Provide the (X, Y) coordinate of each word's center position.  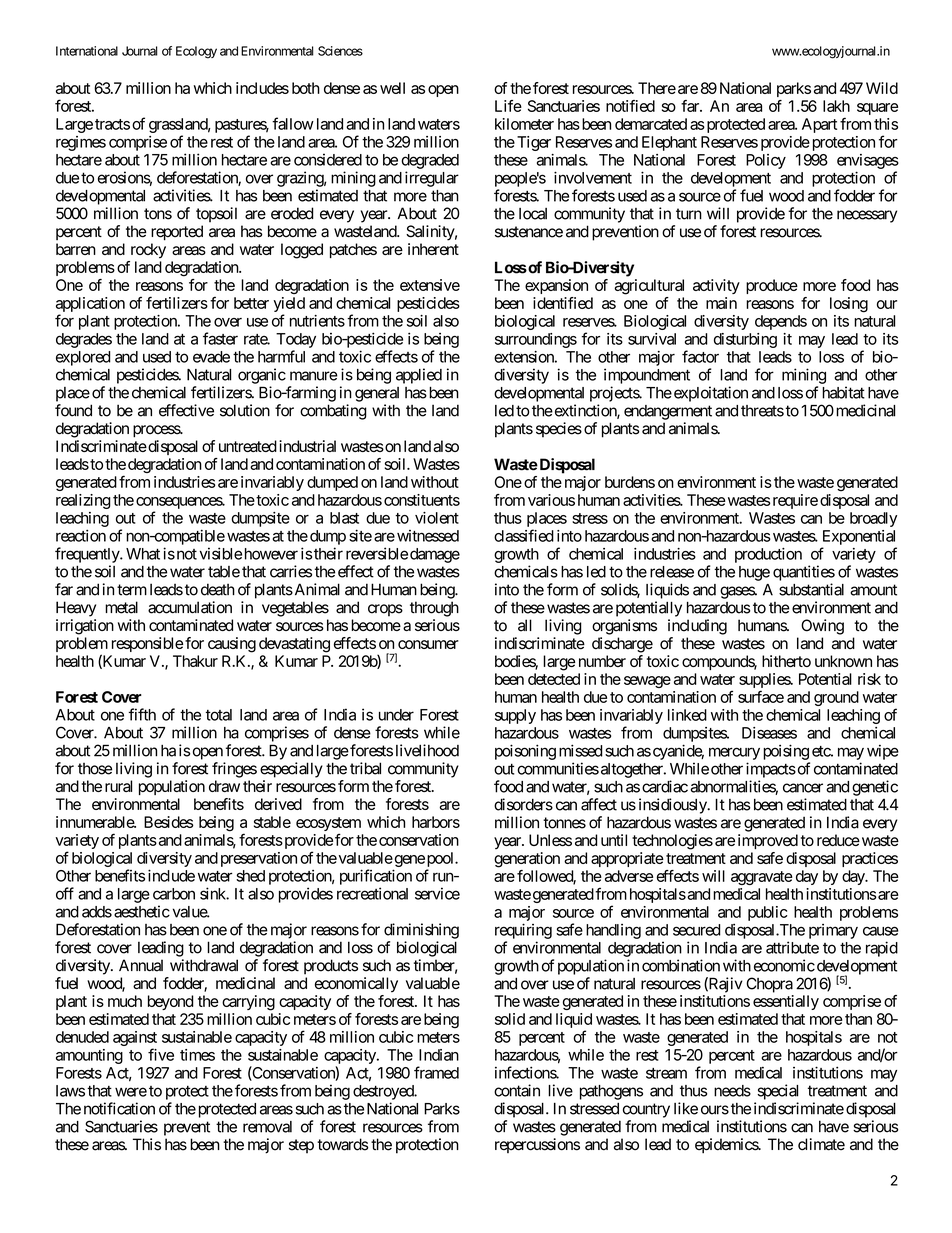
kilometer (524, 124)
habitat (843, 392)
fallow (293, 123)
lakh (836, 106)
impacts (771, 770)
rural (118, 786)
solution (245, 410)
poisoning (525, 752)
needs (732, 1091)
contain (517, 1090)
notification (119, 1108)
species (559, 430)
